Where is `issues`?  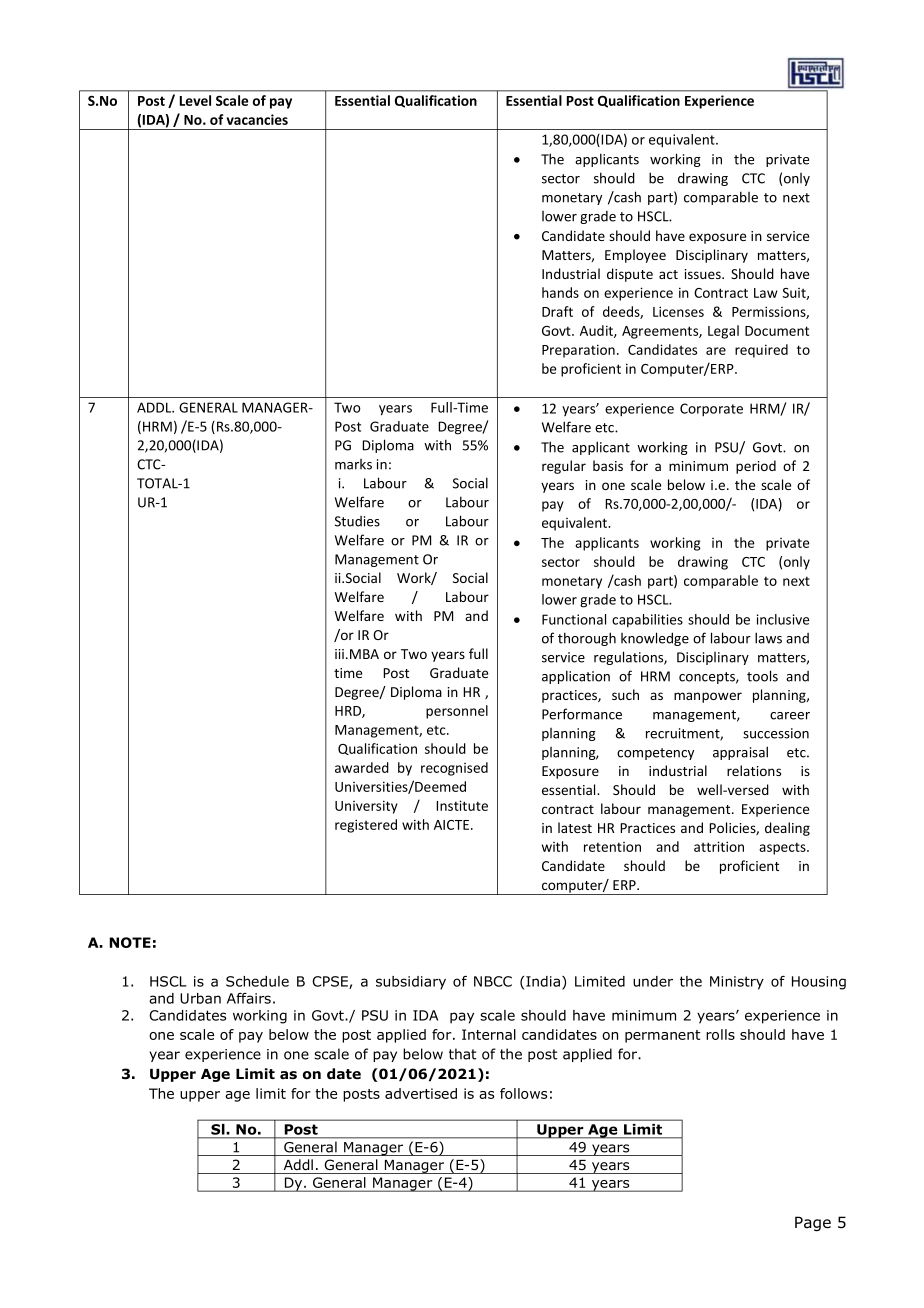
issues is located at coordinates (704, 274).
